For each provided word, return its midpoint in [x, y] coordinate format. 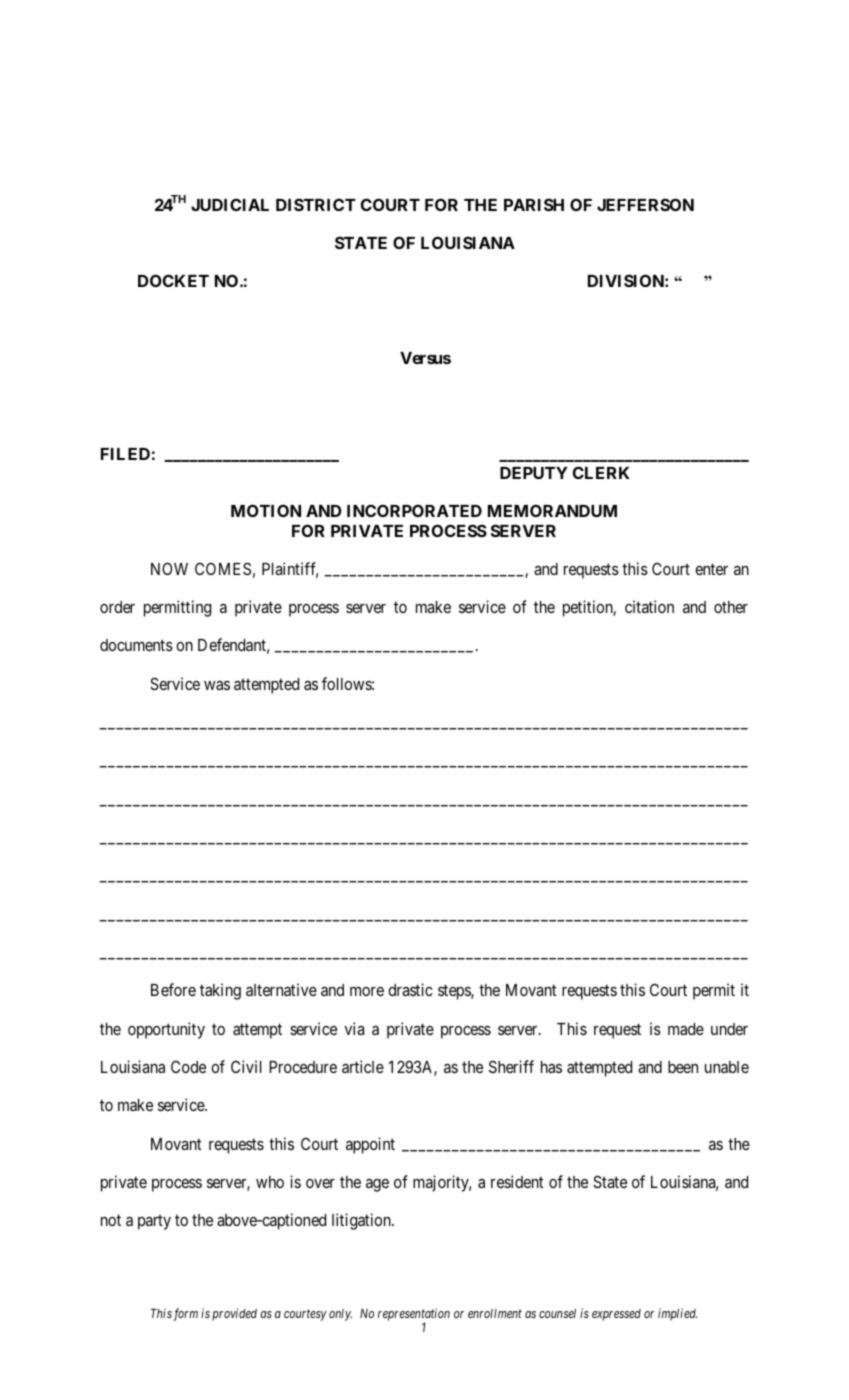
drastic [410, 989]
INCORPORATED [414, 510]
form [185, 1314]
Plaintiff [290, 570]
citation [649, 606]
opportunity [166, 1030]
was [217, 685]
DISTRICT [316, 204]
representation [414, 1316]
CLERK [601, 472]
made [686, 1029]
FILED [125, 454]
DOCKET [173, 280]
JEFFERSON [645, 204]
